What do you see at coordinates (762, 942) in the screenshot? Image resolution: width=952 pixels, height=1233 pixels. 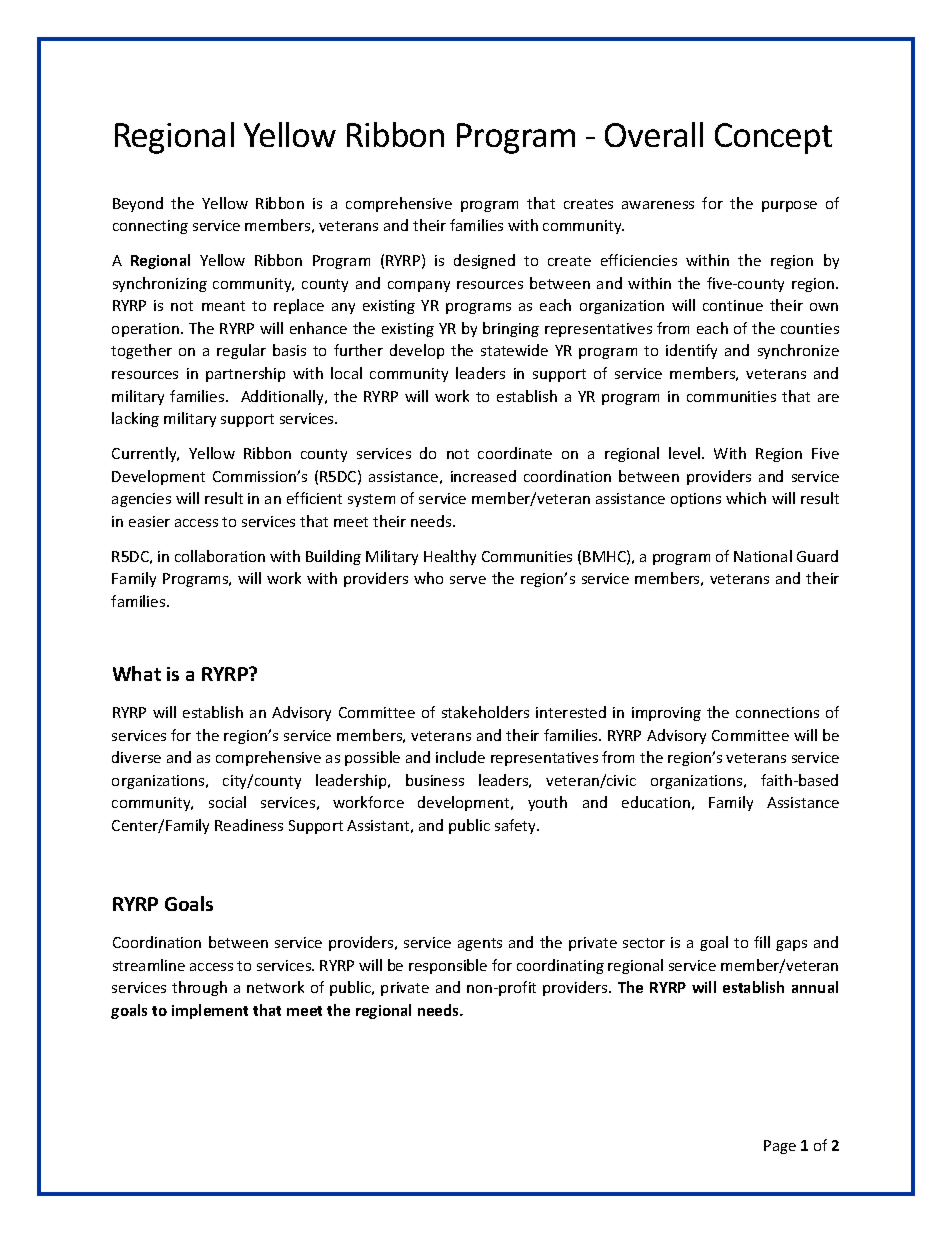 I see `fill` at bounding box center [762, 942].
